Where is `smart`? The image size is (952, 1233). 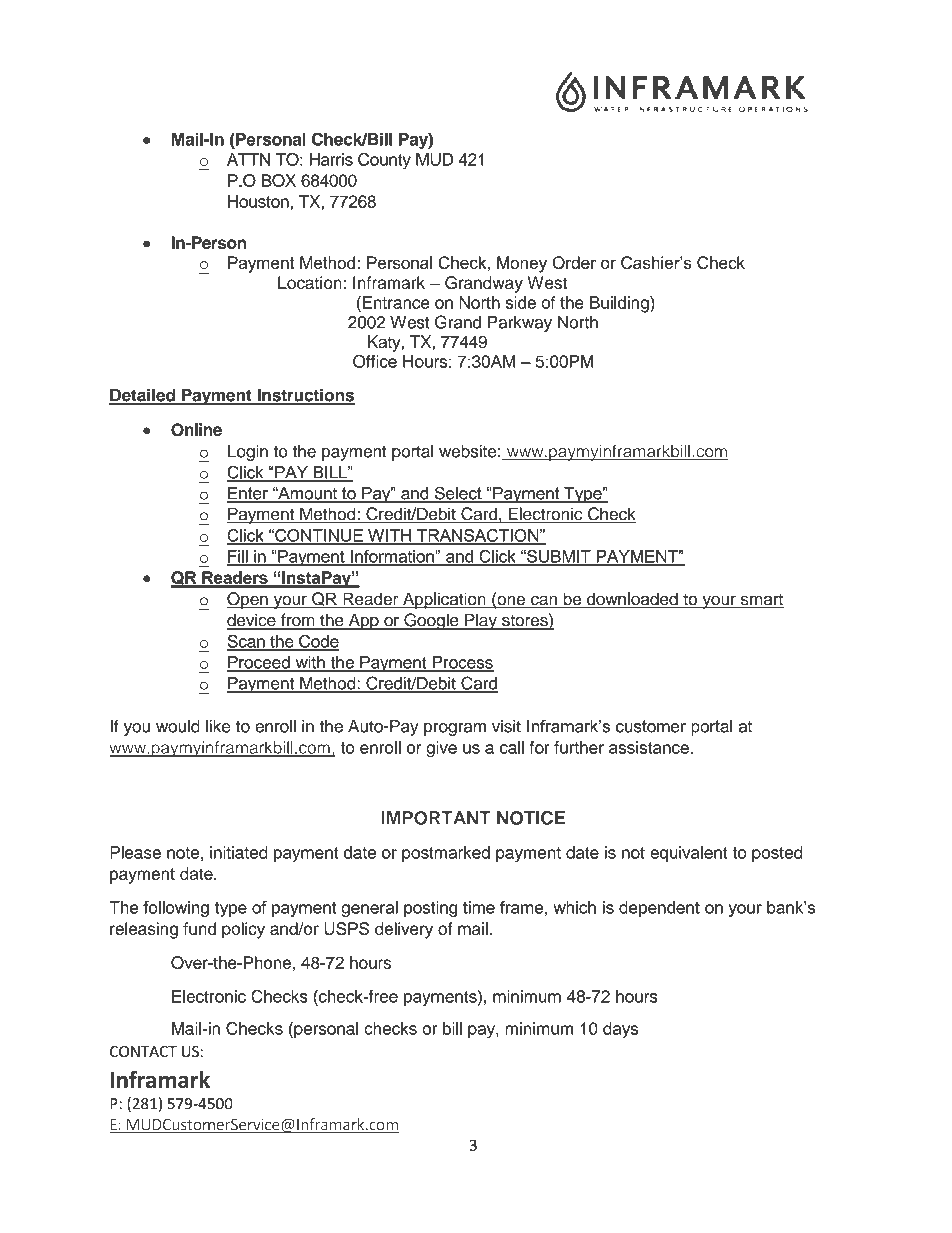 smart is located at coordinates (761, 601).
